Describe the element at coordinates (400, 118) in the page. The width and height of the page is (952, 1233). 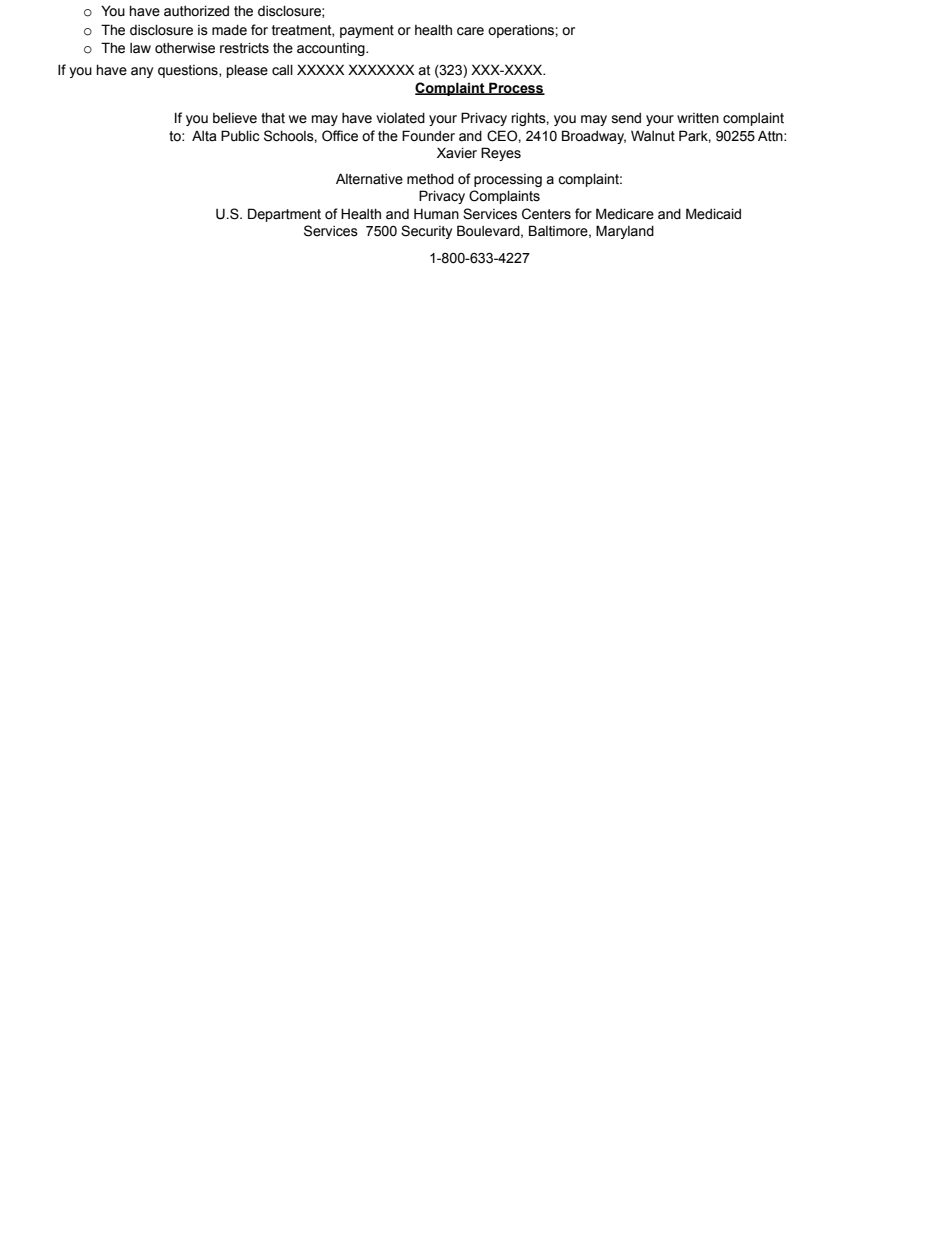
I see `violated` at that location.
